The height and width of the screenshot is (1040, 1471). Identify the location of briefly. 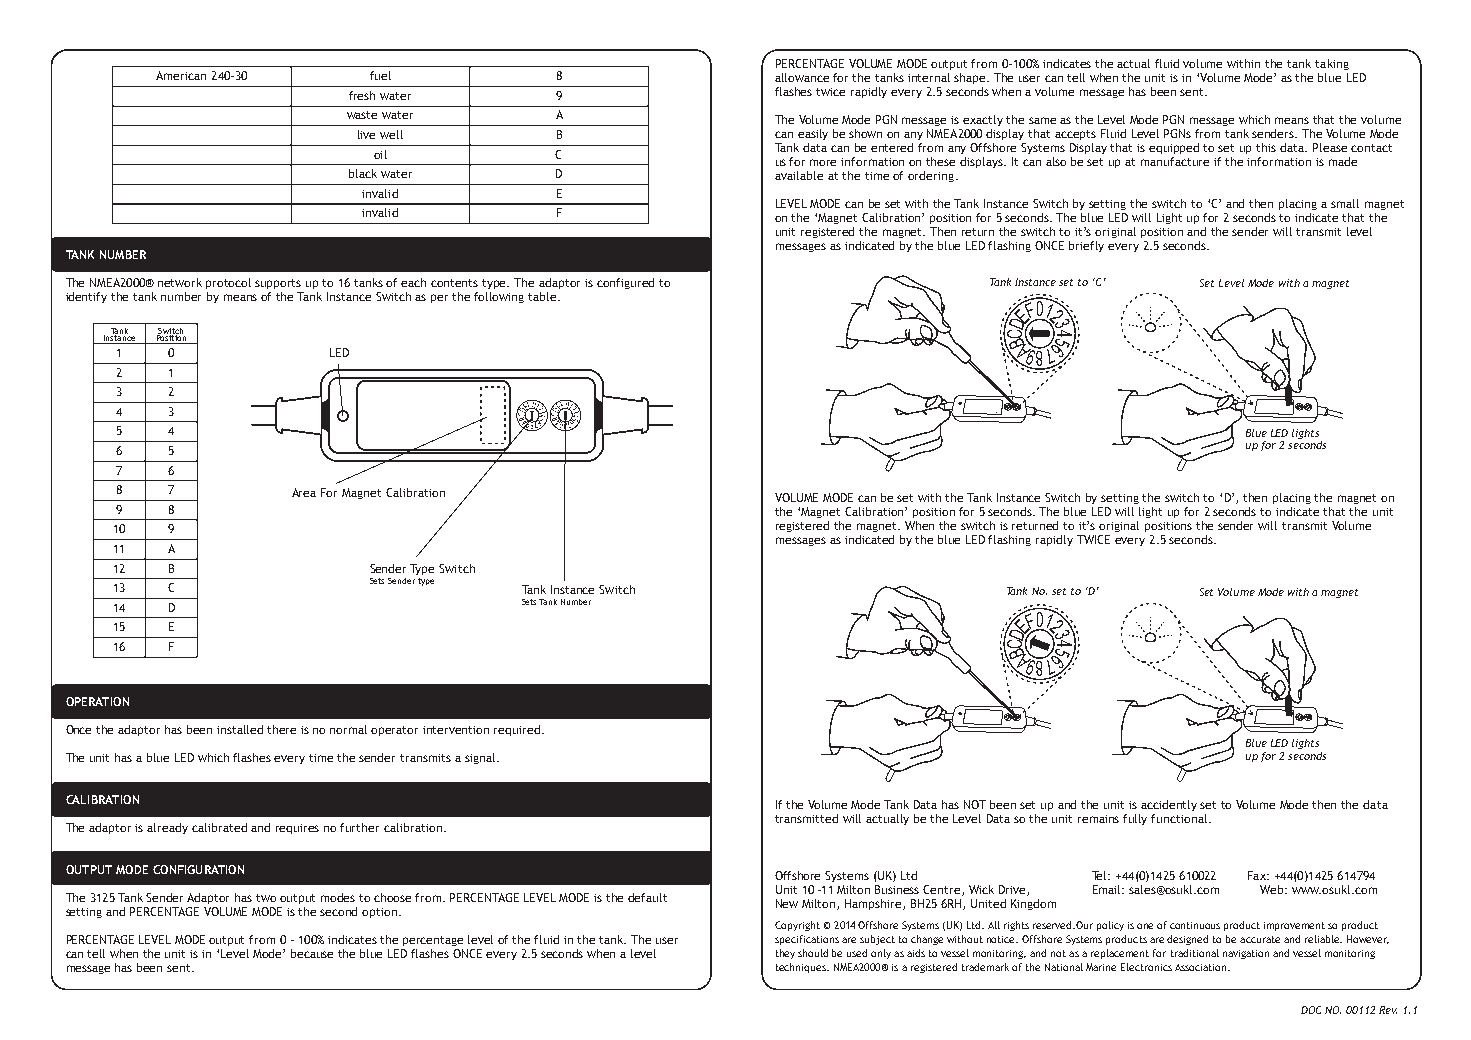
(1086, 246).
